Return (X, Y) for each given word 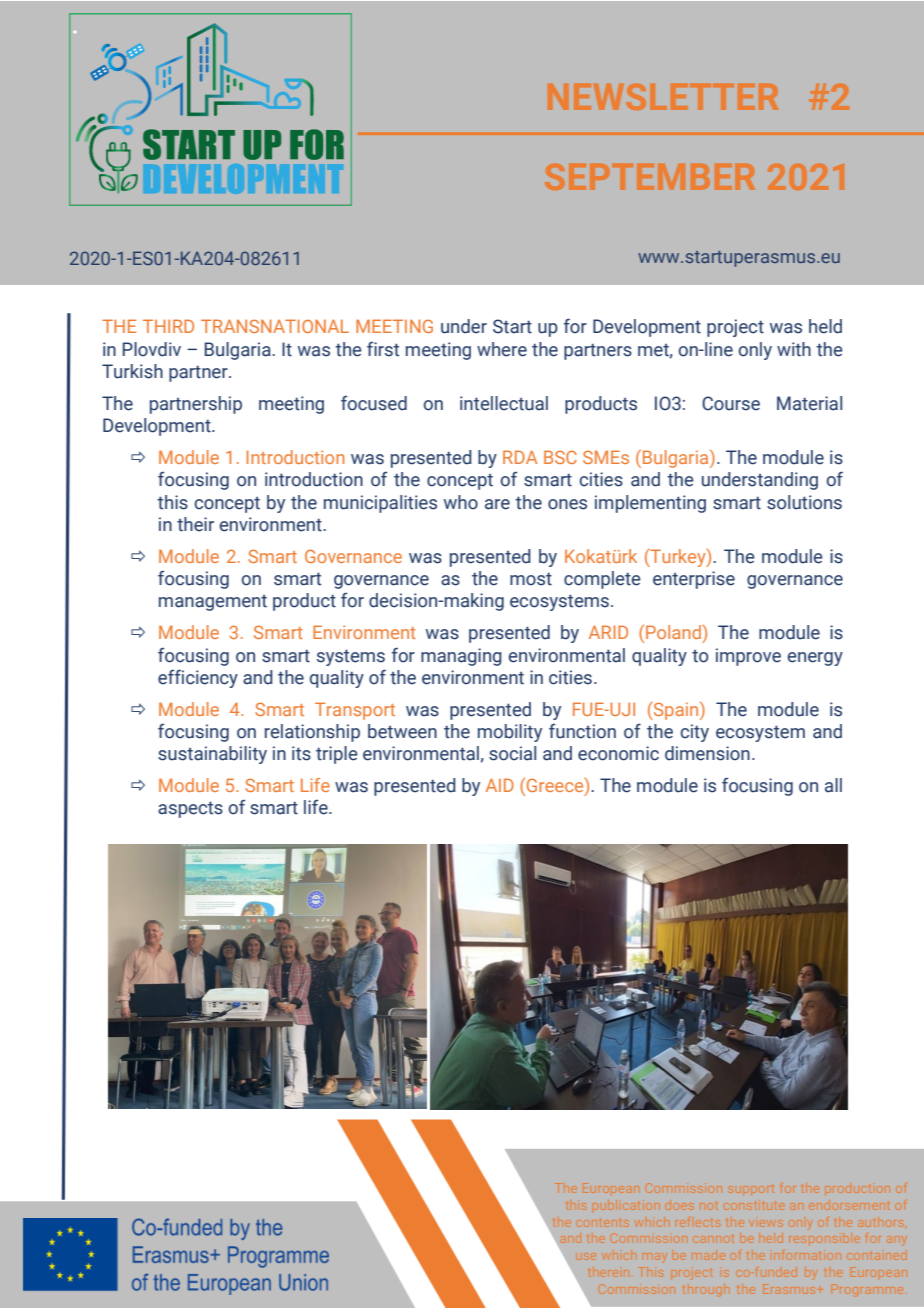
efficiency (198, 678)
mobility (510, 733)
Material (809, 403)
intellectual (504, 403)
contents (603, 1223)
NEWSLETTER (663, 97)
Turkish (132, 371)
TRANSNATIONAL (275, 326)
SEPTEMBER (650, 177)
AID (500, 785)
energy (815, 659)
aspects (190, 809)
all (833, 785)
